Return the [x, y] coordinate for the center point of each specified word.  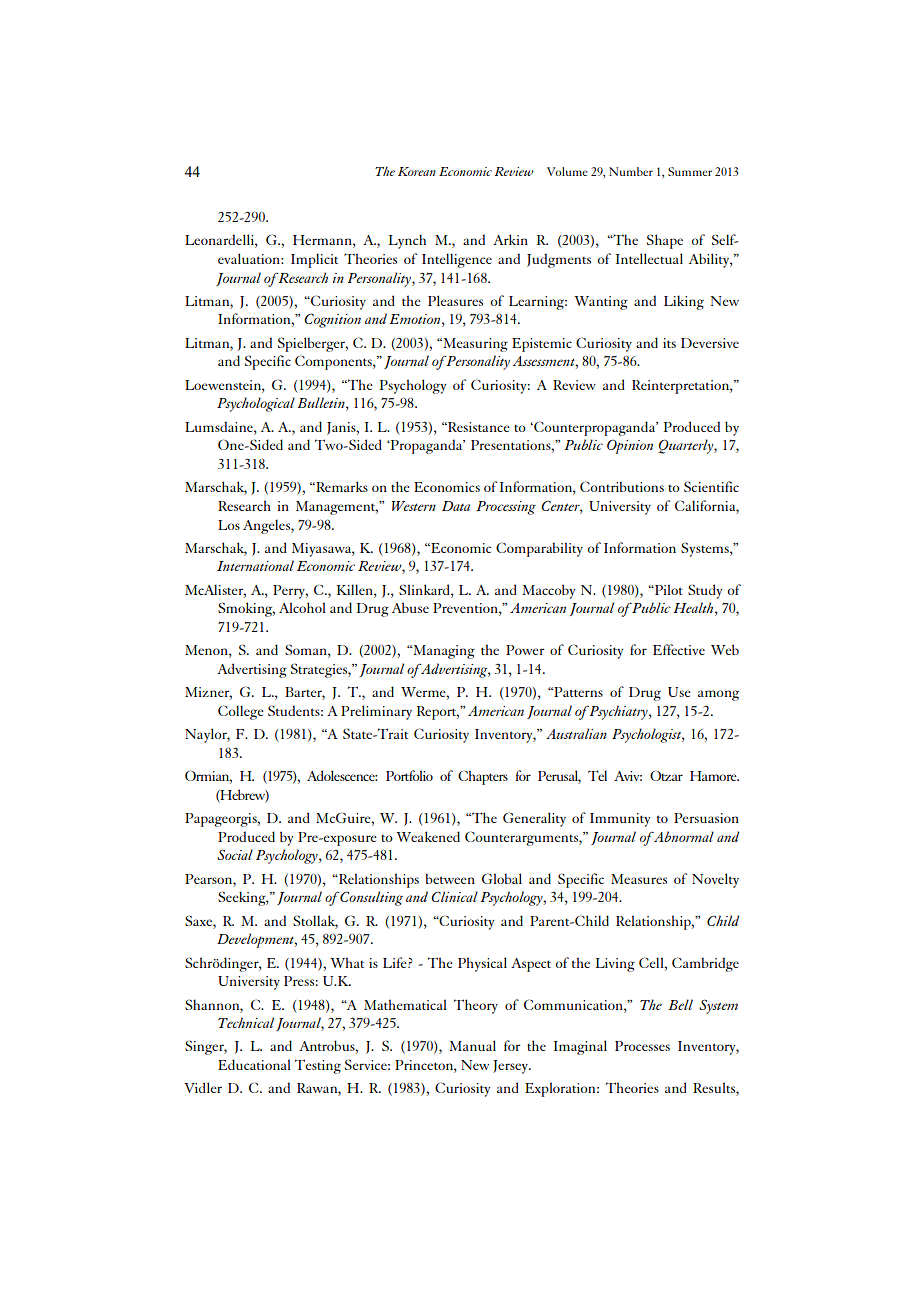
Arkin [510, 239]
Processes [642, 1046]
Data [456, 506]
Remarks [341, 486]
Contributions [622, 486]
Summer [690, 171]
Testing [318, 1066]
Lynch [407, 241]
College [241, 712]
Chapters [483, 777]
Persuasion [706, 818]
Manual [472, 1045]
